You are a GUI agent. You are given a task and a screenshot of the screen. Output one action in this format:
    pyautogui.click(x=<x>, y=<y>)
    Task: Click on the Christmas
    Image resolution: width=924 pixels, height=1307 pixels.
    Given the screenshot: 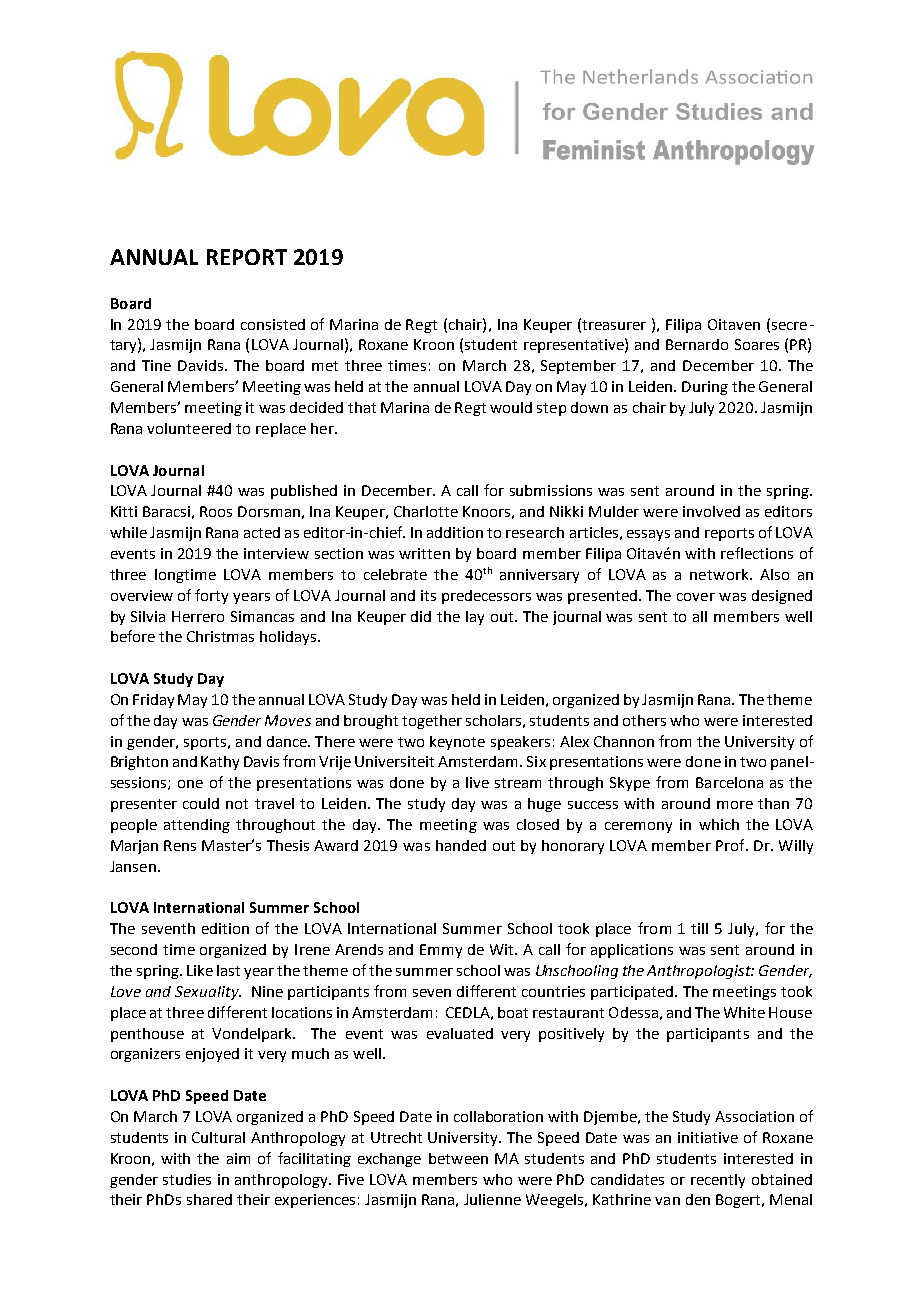 What is the action you would take?
    pyautogui.click(x=220, y=636)
